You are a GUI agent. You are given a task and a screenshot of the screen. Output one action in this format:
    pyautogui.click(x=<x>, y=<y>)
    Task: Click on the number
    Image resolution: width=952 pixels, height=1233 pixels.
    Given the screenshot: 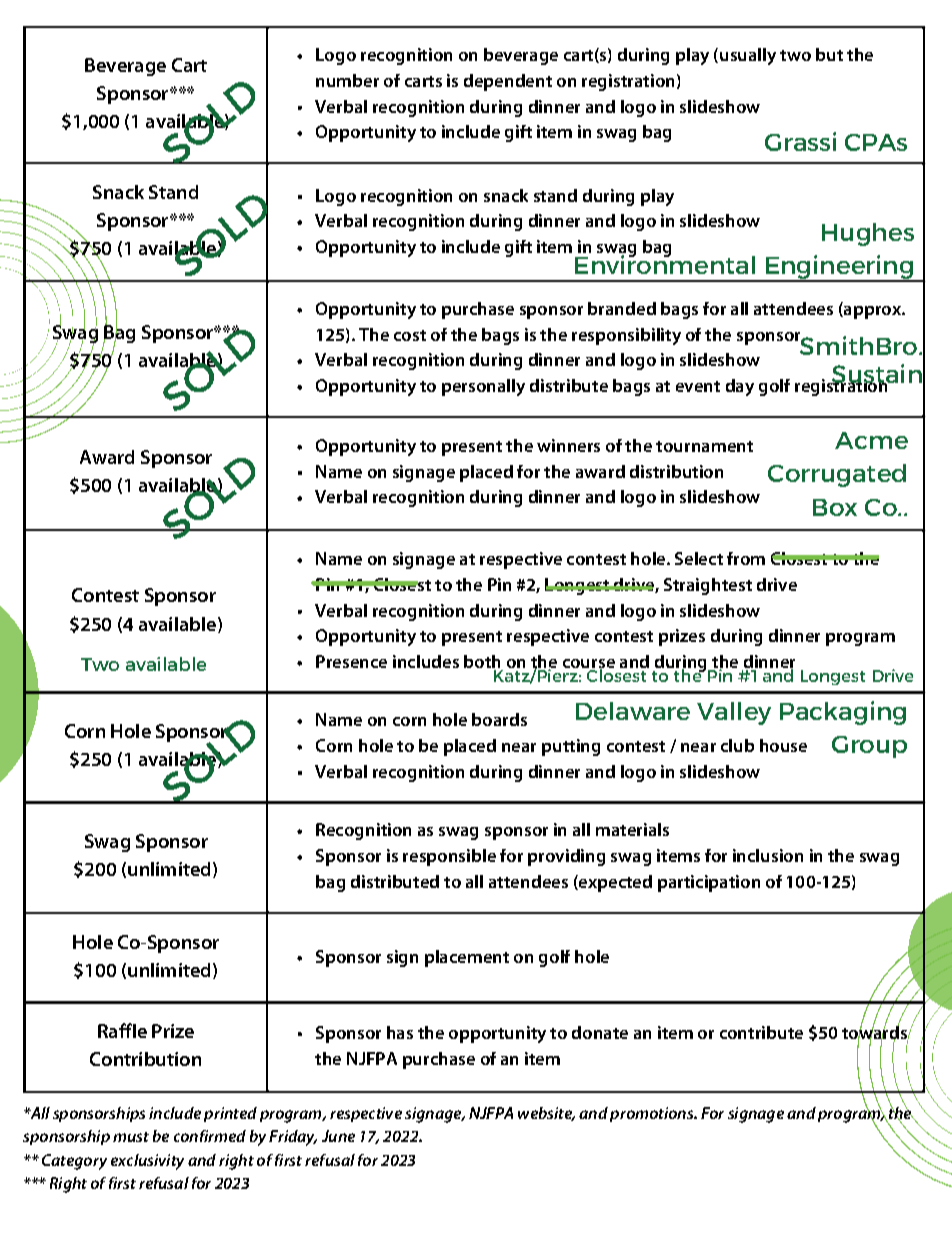 What is the action you would take?
    pyautogui.click(x=347, y=80)
